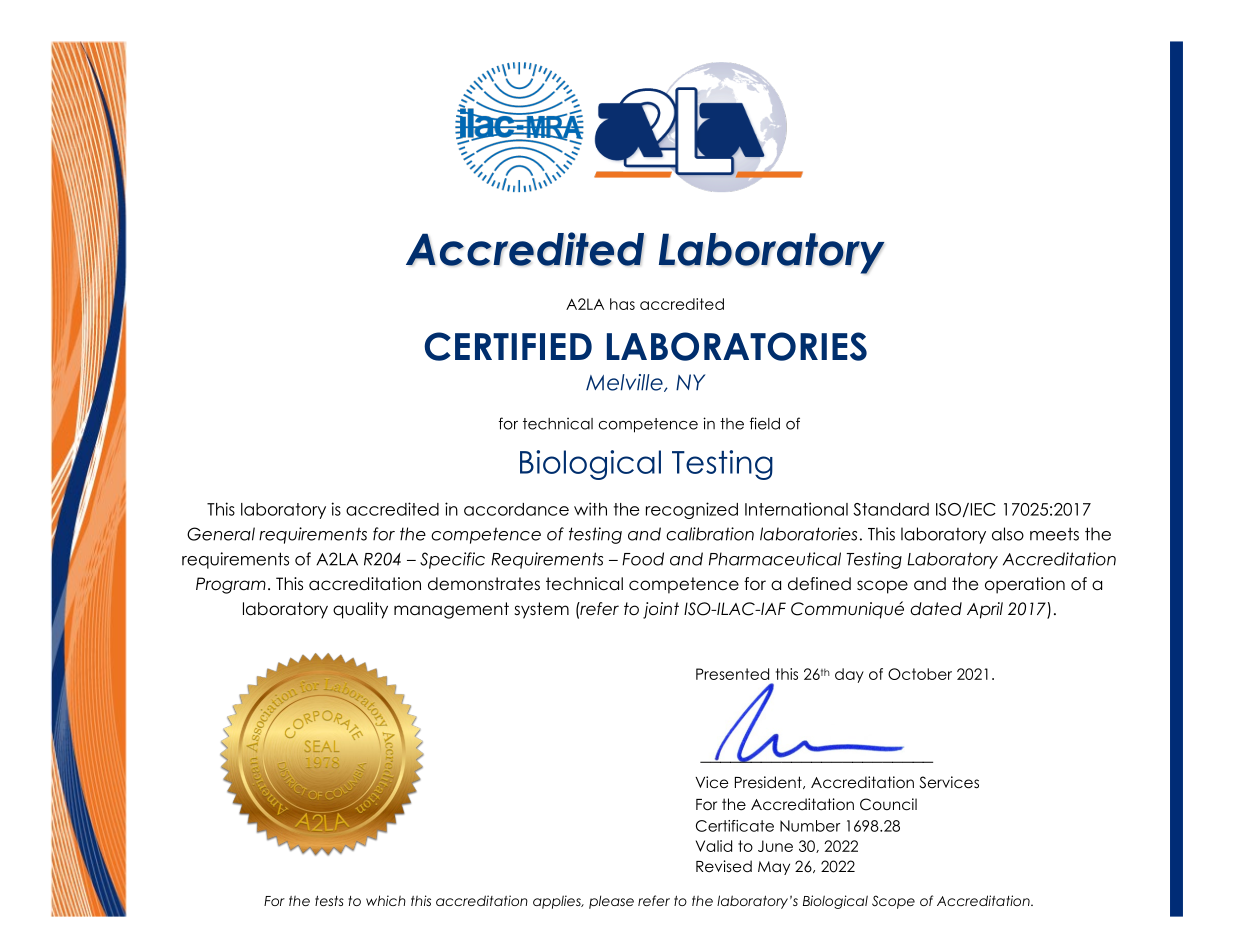  I want to click on management, so click(451, 610).
